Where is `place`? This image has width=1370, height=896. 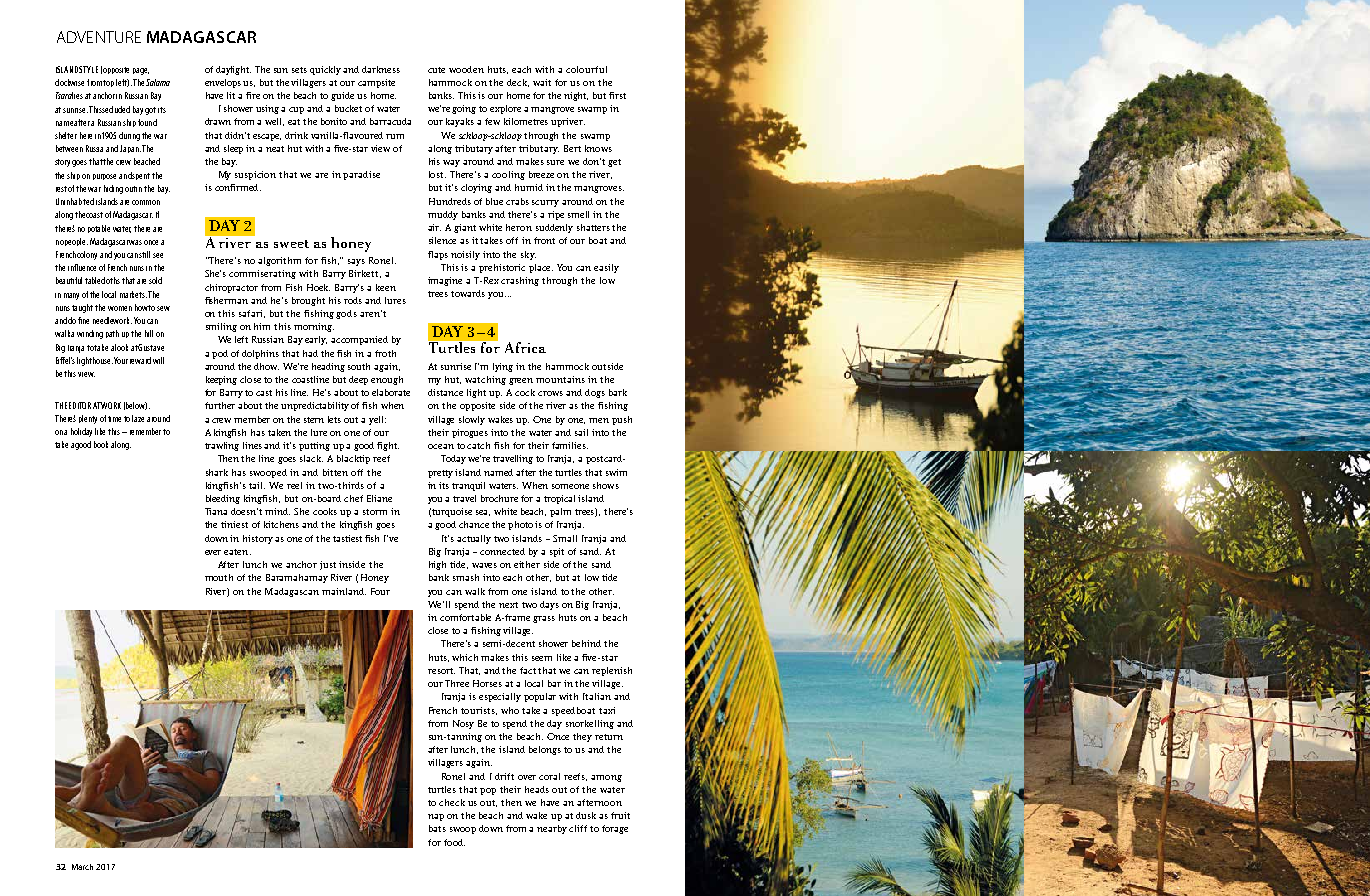
place is located at coordinates (541, 268).
